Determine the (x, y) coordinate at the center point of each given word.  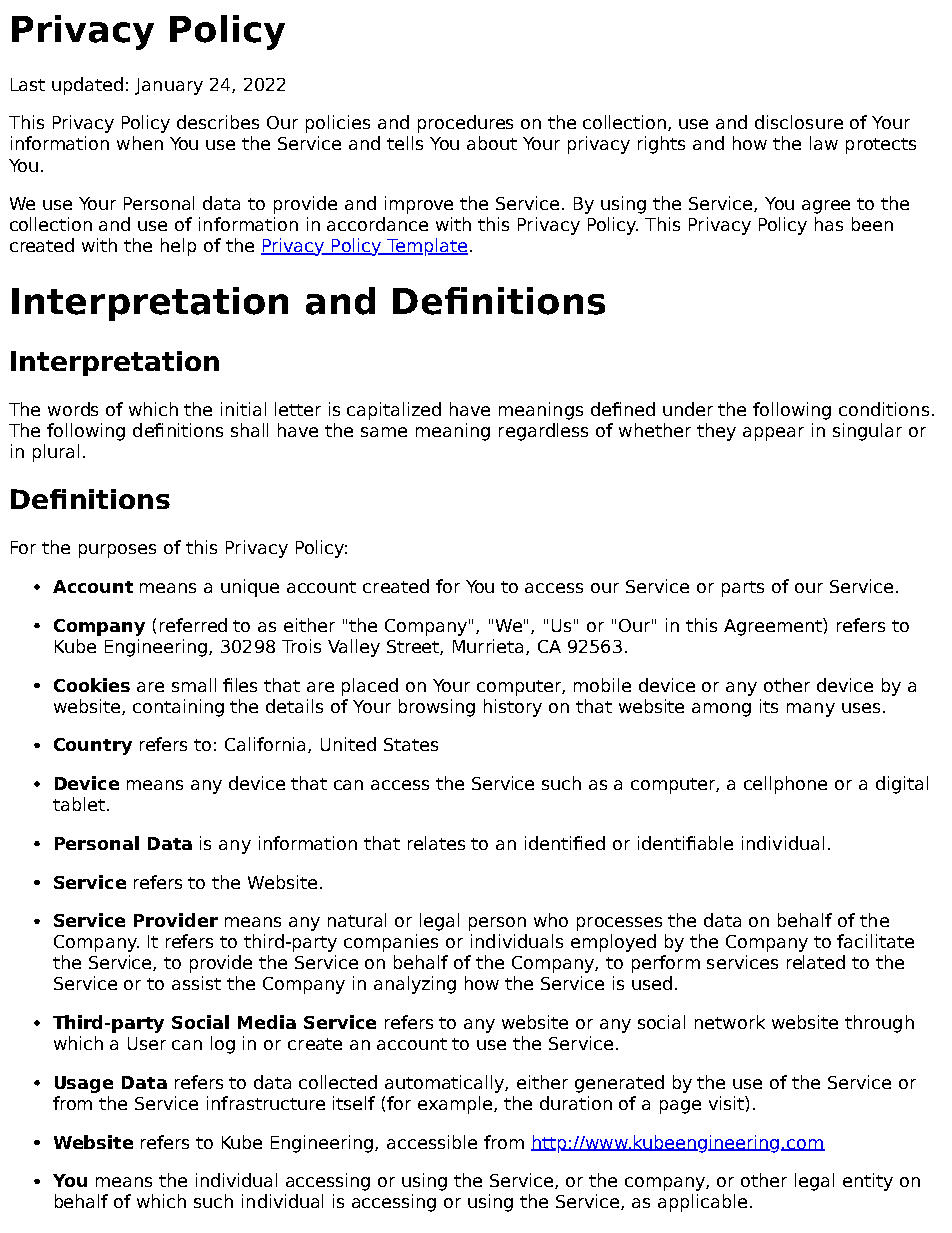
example (456, 1105)
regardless (543, 432)
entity (868, 1182)
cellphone (785, 785)
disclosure (799, 122)
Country (93, 746)
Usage (84, 1084)
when (140, 143)
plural (56, 453)
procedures (465, 124)
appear (773, 434)
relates (436, 843)
